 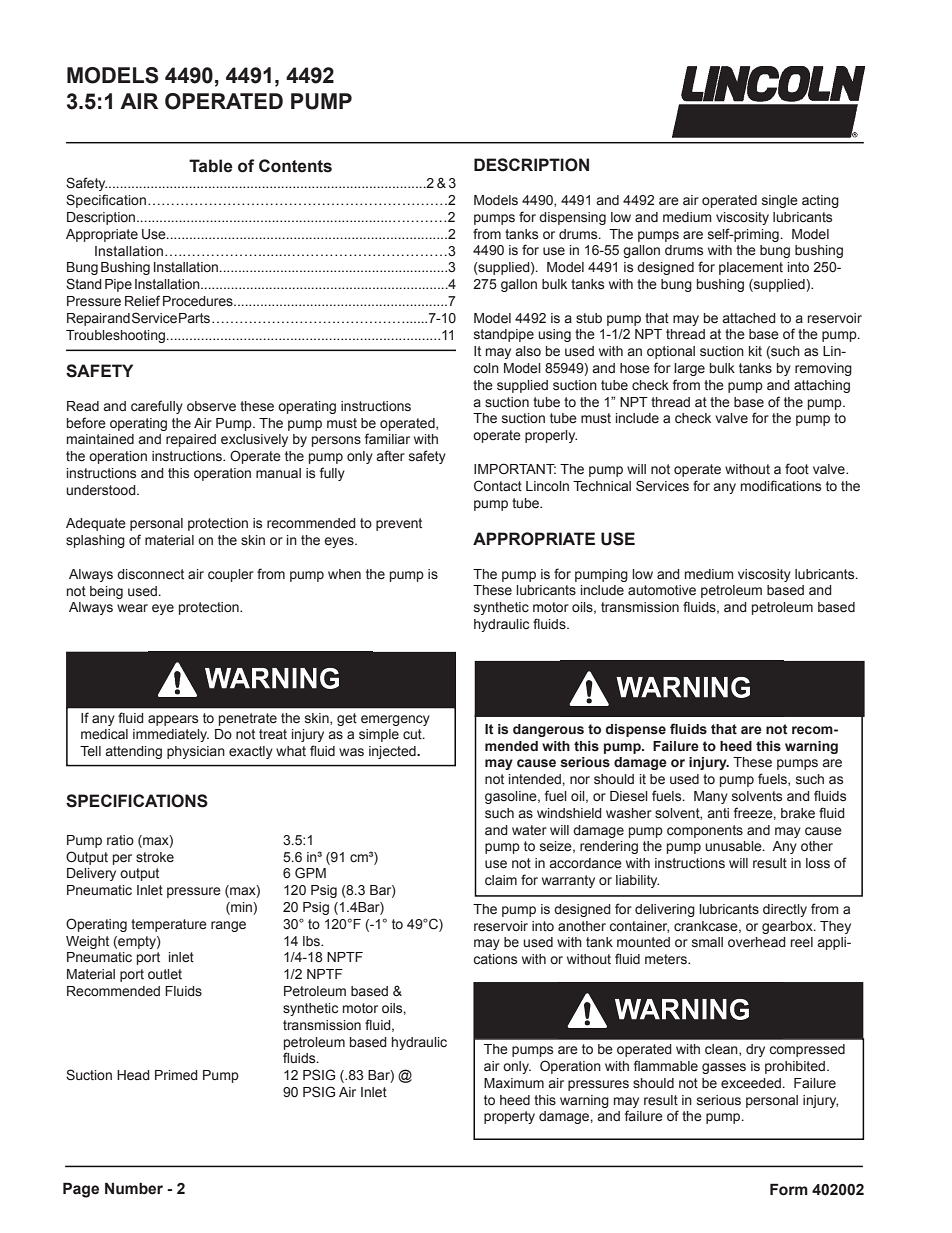 I want to click on dispensing, so click(x=572, y=218).
